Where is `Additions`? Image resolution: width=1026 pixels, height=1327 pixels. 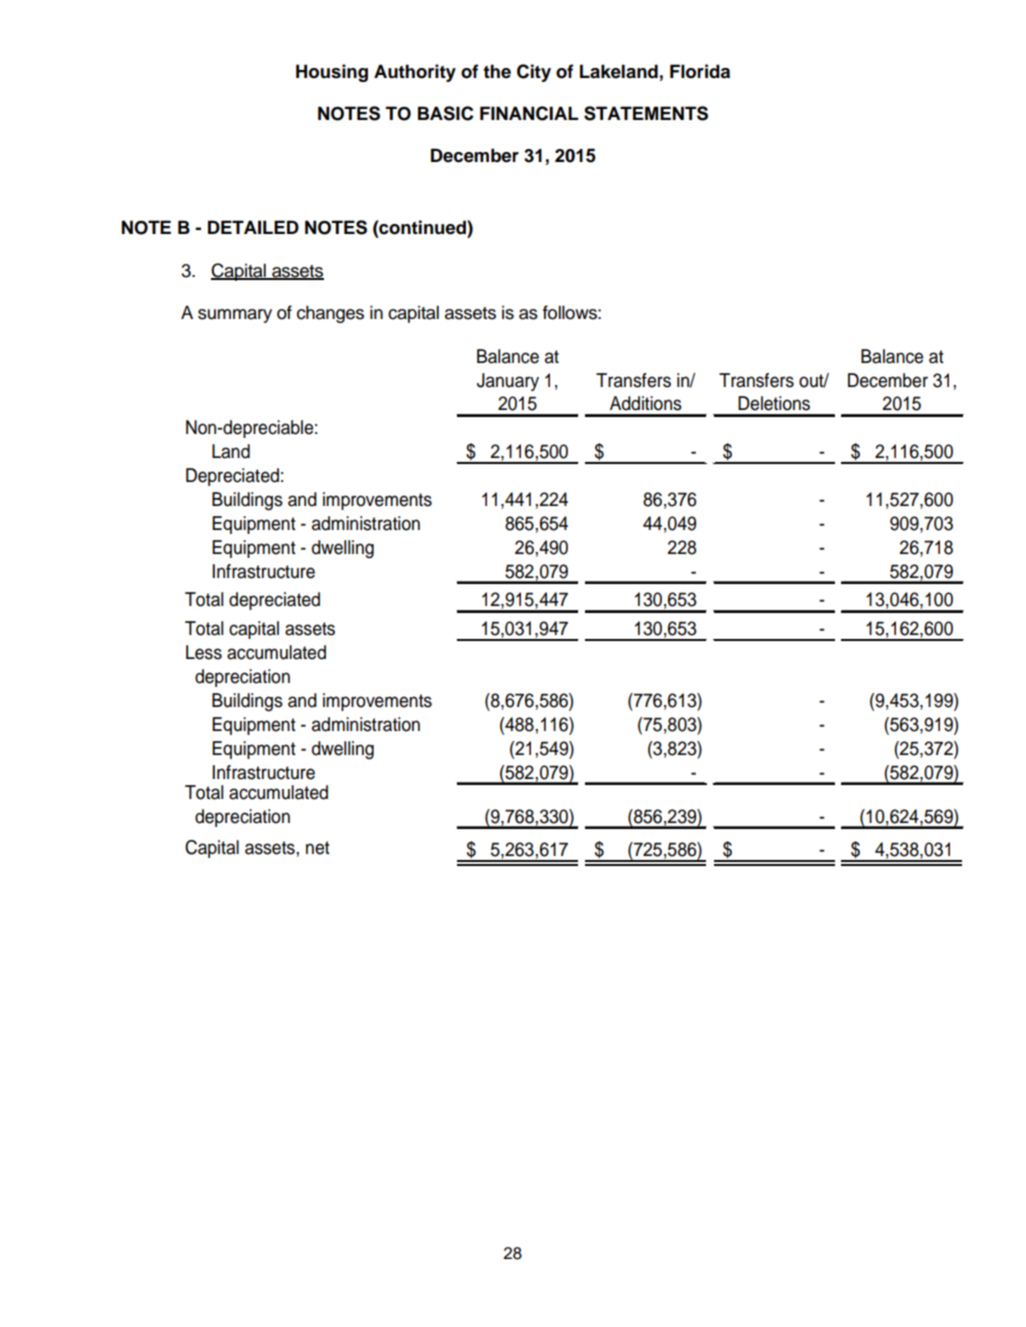
Additions is located at coordinates (646, 403).
